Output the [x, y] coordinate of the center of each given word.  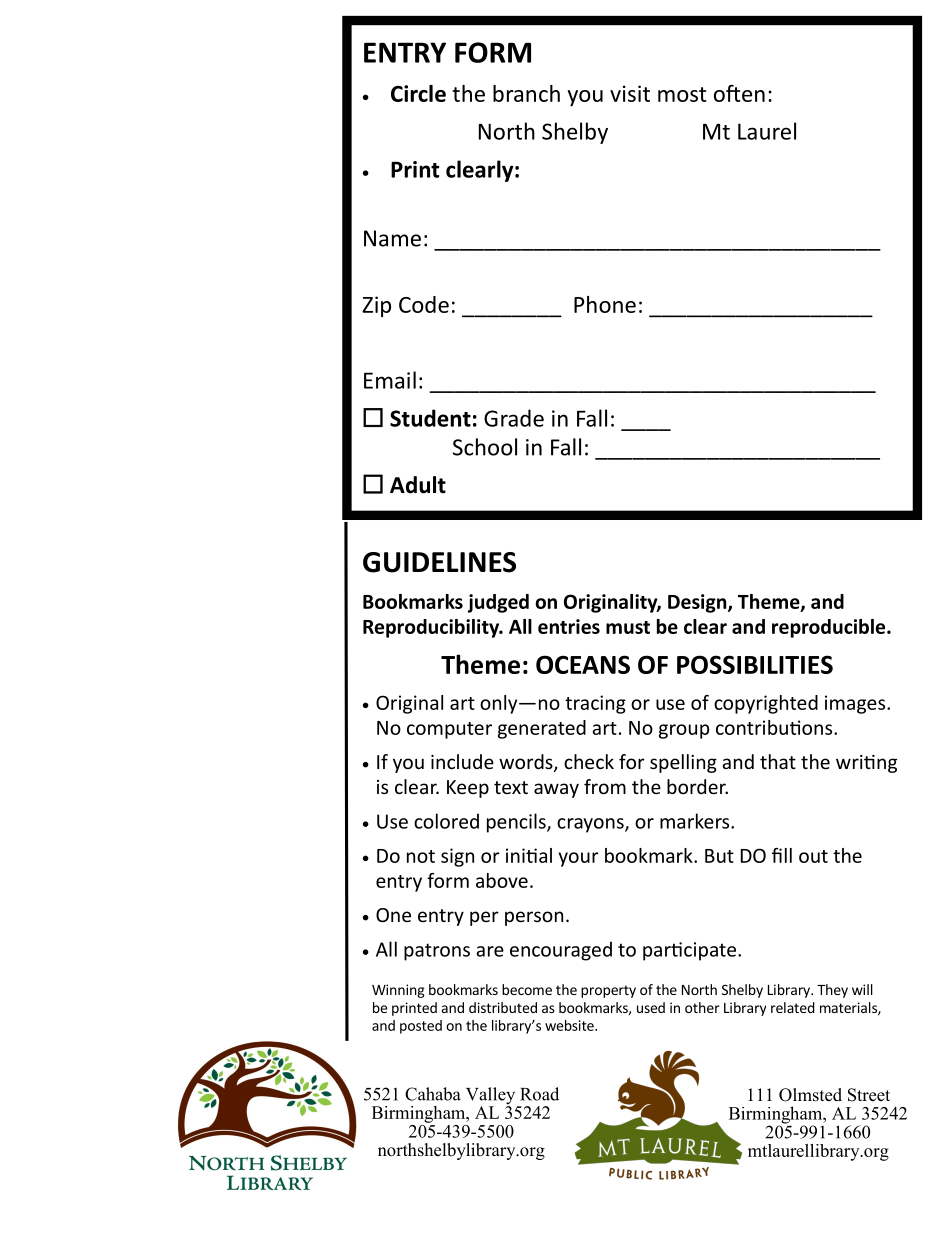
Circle [418, 93]
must [628, 627]
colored [446, 821]
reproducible [830, 628]
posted [421, 1027]
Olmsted [810, 1095]
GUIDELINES [439, 562]
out [813, 856]
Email [390, 380]
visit [630, 93]
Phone [605, 304]
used [651, 1007]
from [605, 786]
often [739, 93]
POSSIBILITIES [755, 664]
